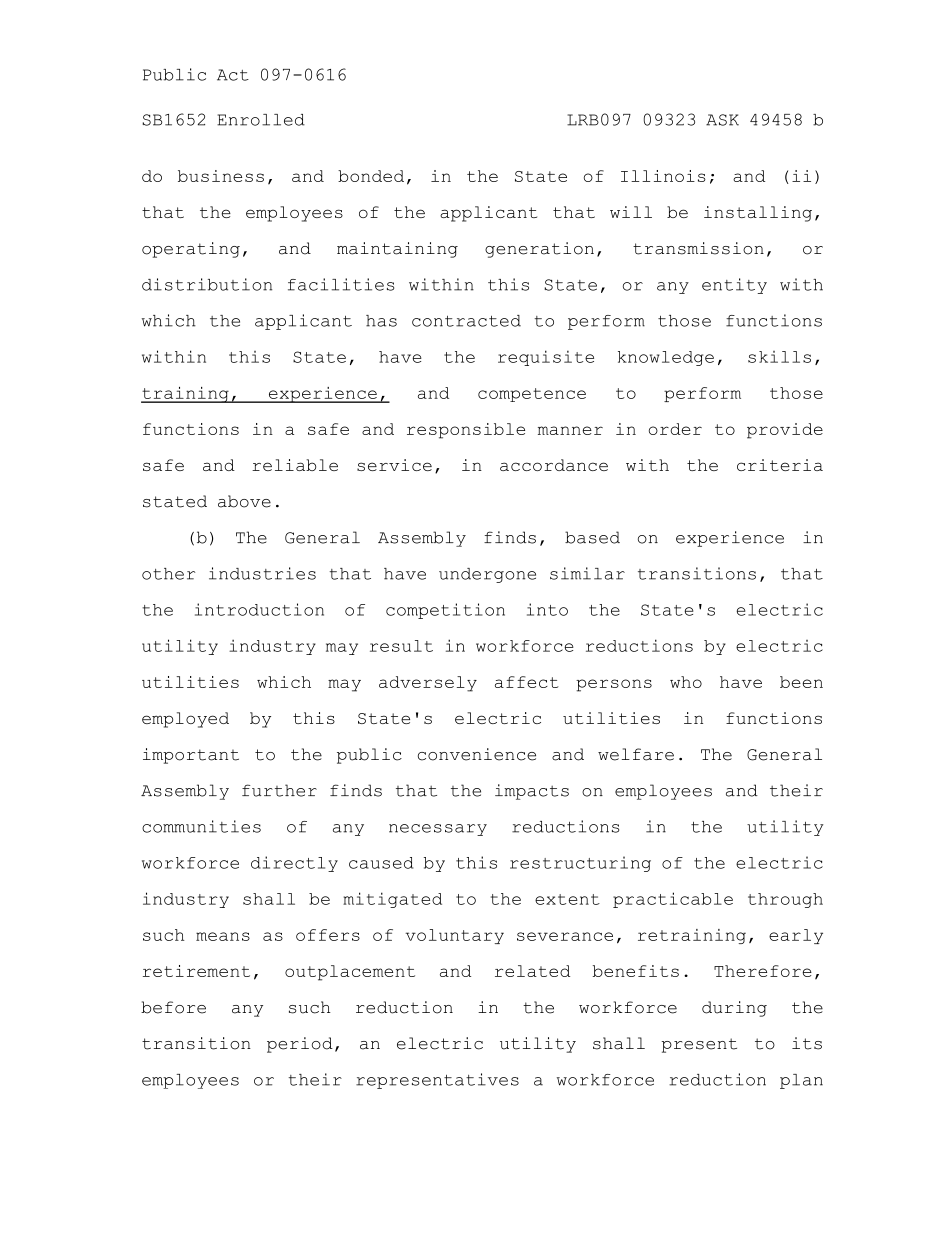 This screenshot has height=1233, width=952. I want to click on related, so click(532, 971).
